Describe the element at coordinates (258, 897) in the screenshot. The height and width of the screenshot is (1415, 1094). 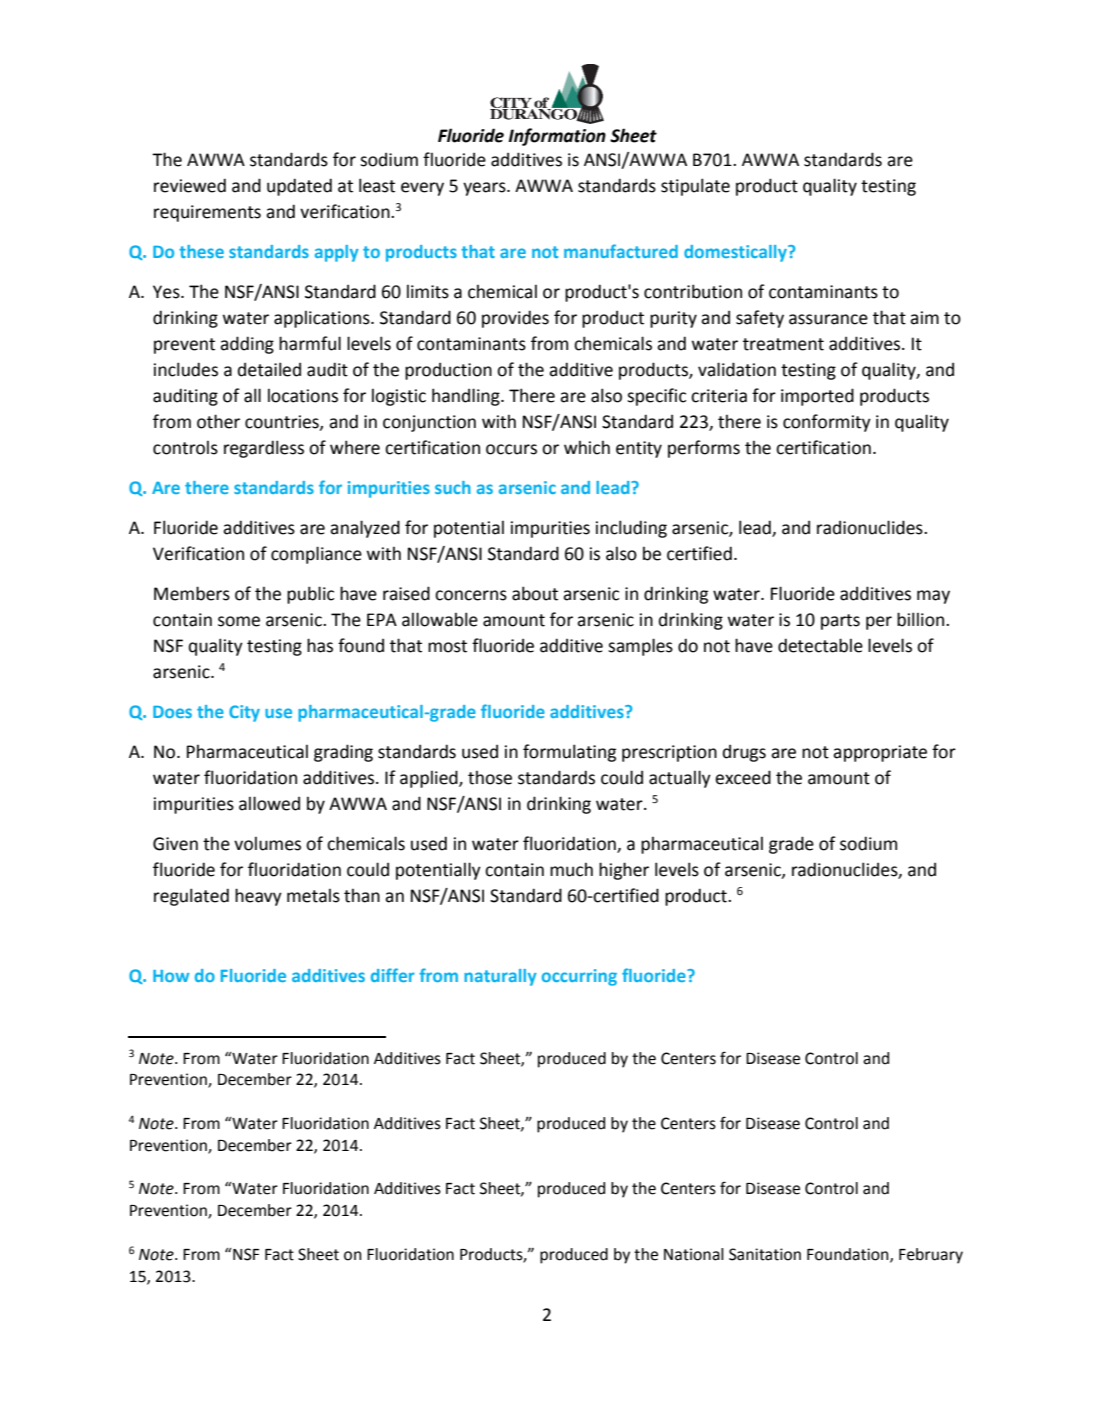
I see `heavy` at that location.
